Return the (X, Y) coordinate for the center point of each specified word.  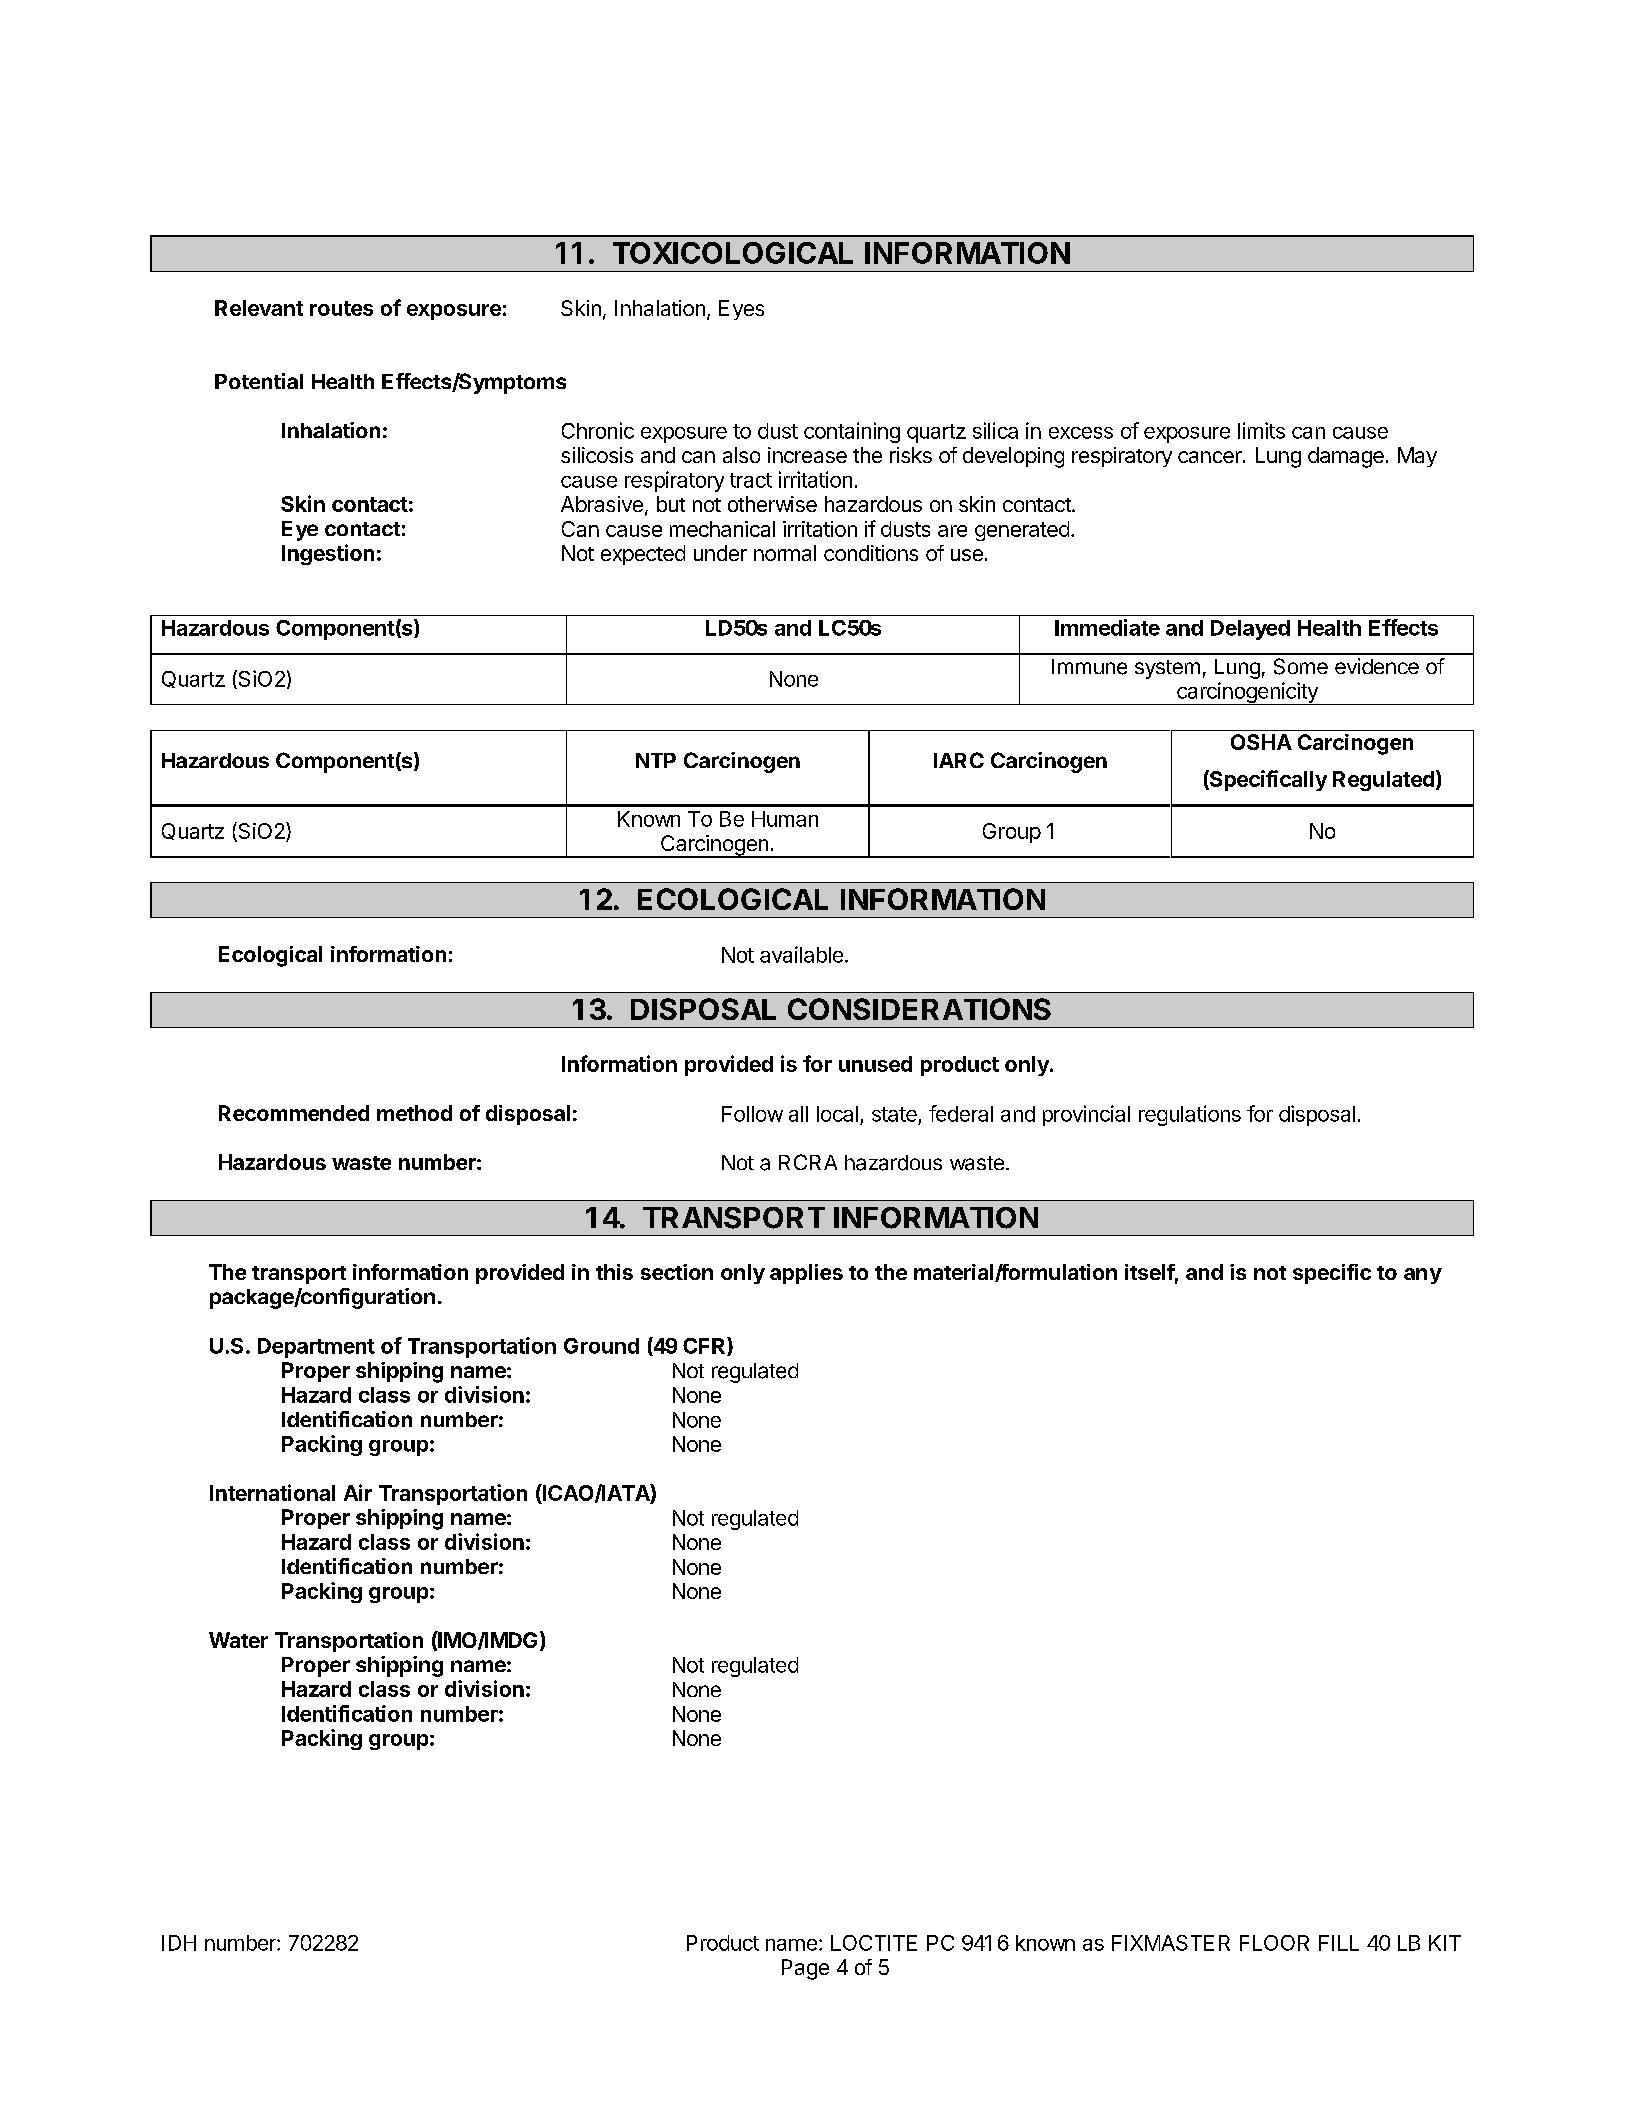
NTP (656, 760)
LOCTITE (874, 1943)
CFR (705, 1346)
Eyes (741, 310)
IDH (179, 1943)
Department (316, 1348)
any (1423, 1276)
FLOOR (1274, 1943)
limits (1261, 430)
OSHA (1261, 742)
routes (341, 308)
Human (785, 819)
